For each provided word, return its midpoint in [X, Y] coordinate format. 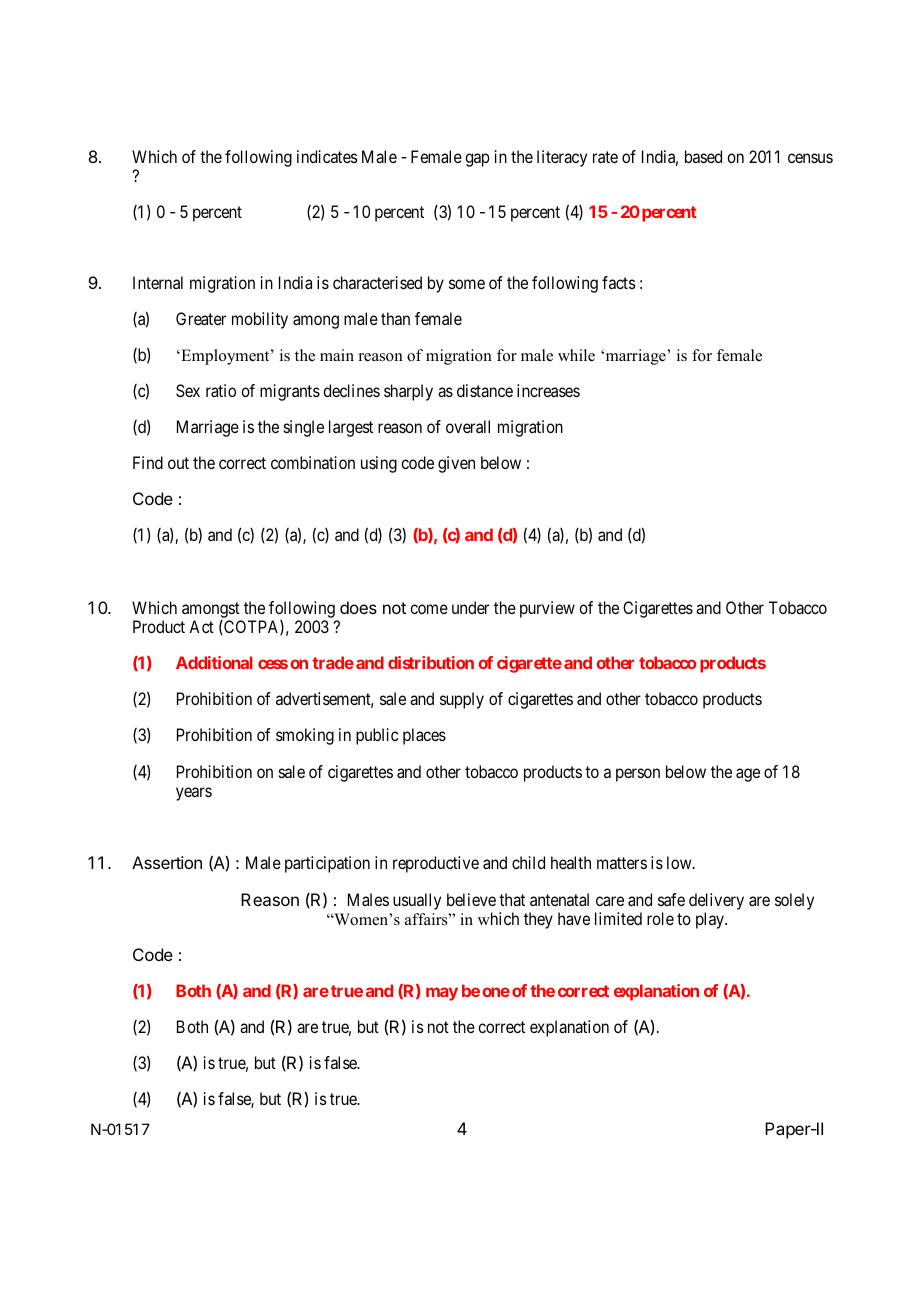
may [442, 994]
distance [485, 390]
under [470, 607]
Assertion [167, 862]
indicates [327, 156]
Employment [225, 357]
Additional [214, 662]
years [194, 794]
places [424, 736]
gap [477, 160]
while [576, 355]
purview [547, 609]
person [638, 775]
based [703, 156]
